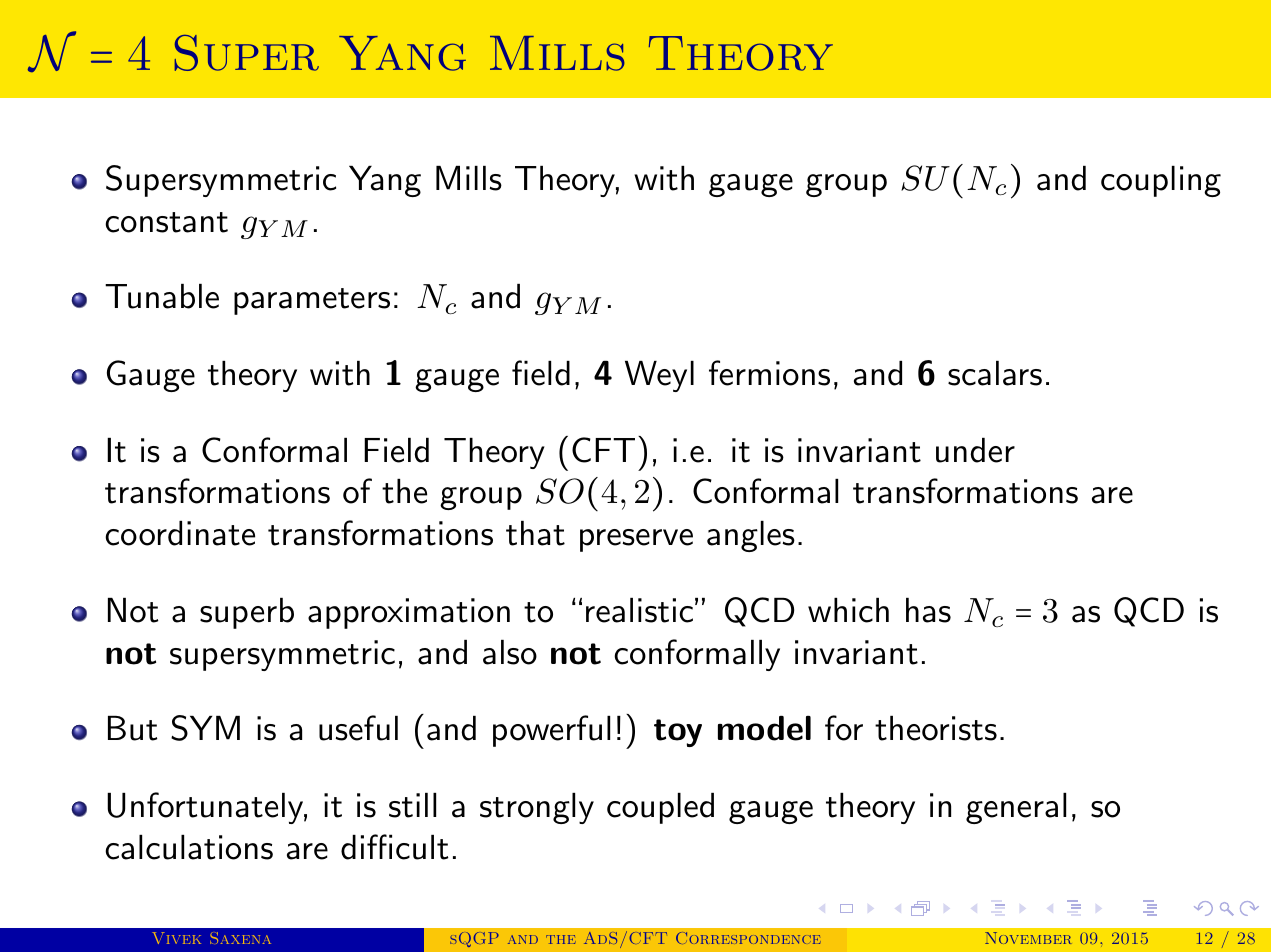 Image resolution: width=1271 pixels, height=952 pixels. Describe the element at coordinates (995, 373) in the document. I see `scalars` at that location.
